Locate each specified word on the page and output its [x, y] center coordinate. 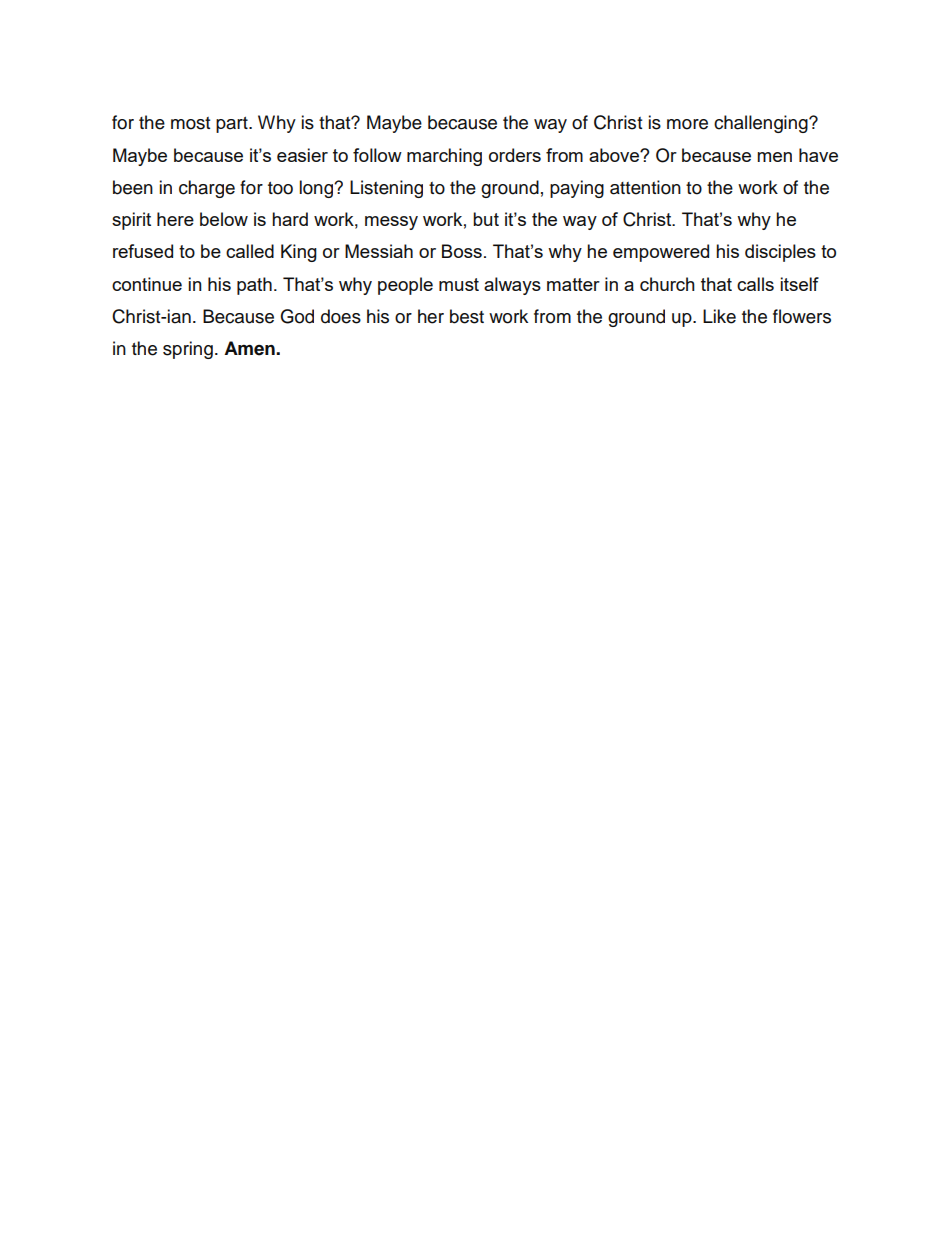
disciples [780, 253]
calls [755, 284]
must [459, 284]
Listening [386, 189]
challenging [762, 124]
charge [207, 189]
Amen [250, 348]
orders [515, 155]
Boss [462, 251]
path [254, 286]
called [250, 251]
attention [645, 187]
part [233, 125]
